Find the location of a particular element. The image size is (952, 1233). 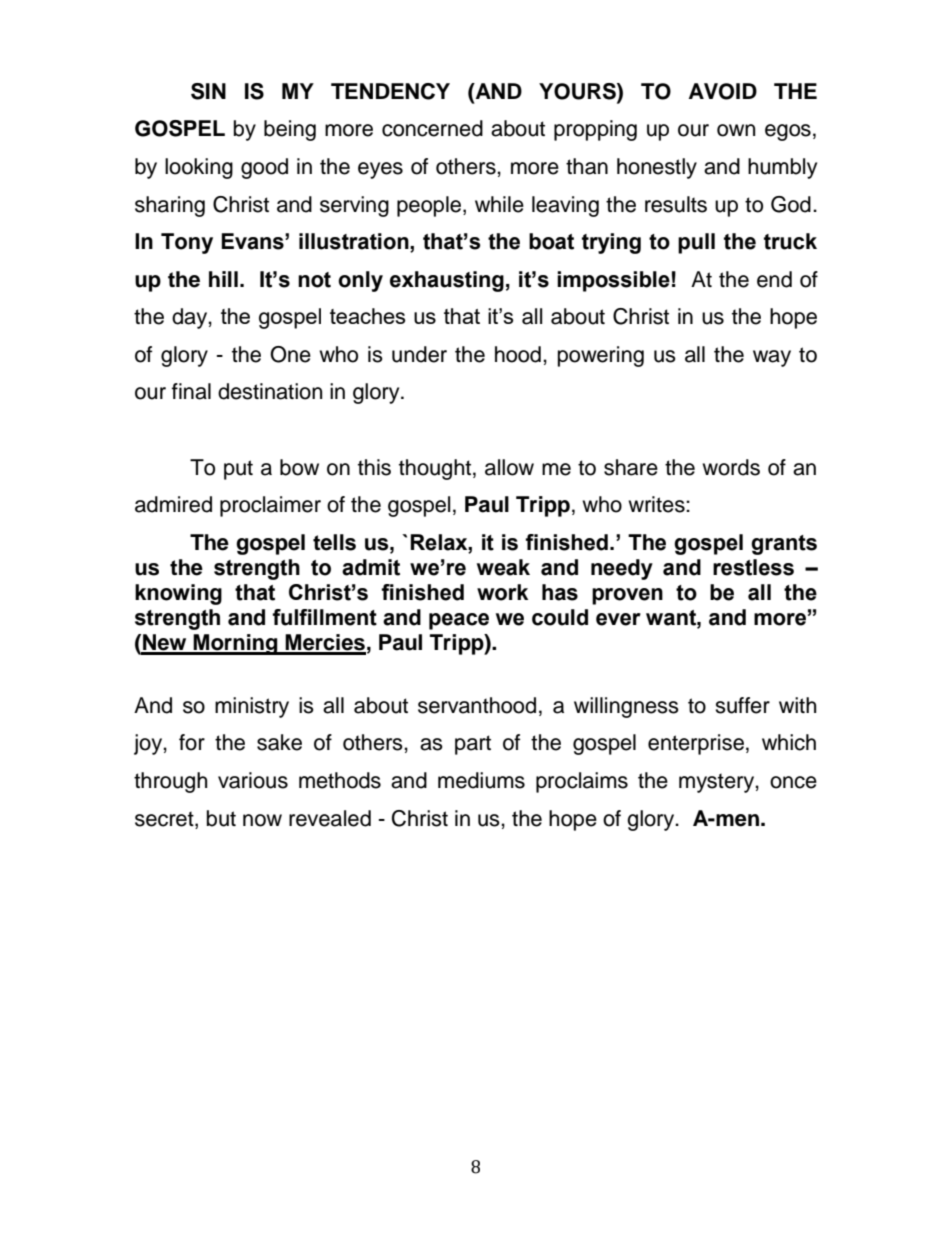

exhausting is located at coordinates (447, 281).
